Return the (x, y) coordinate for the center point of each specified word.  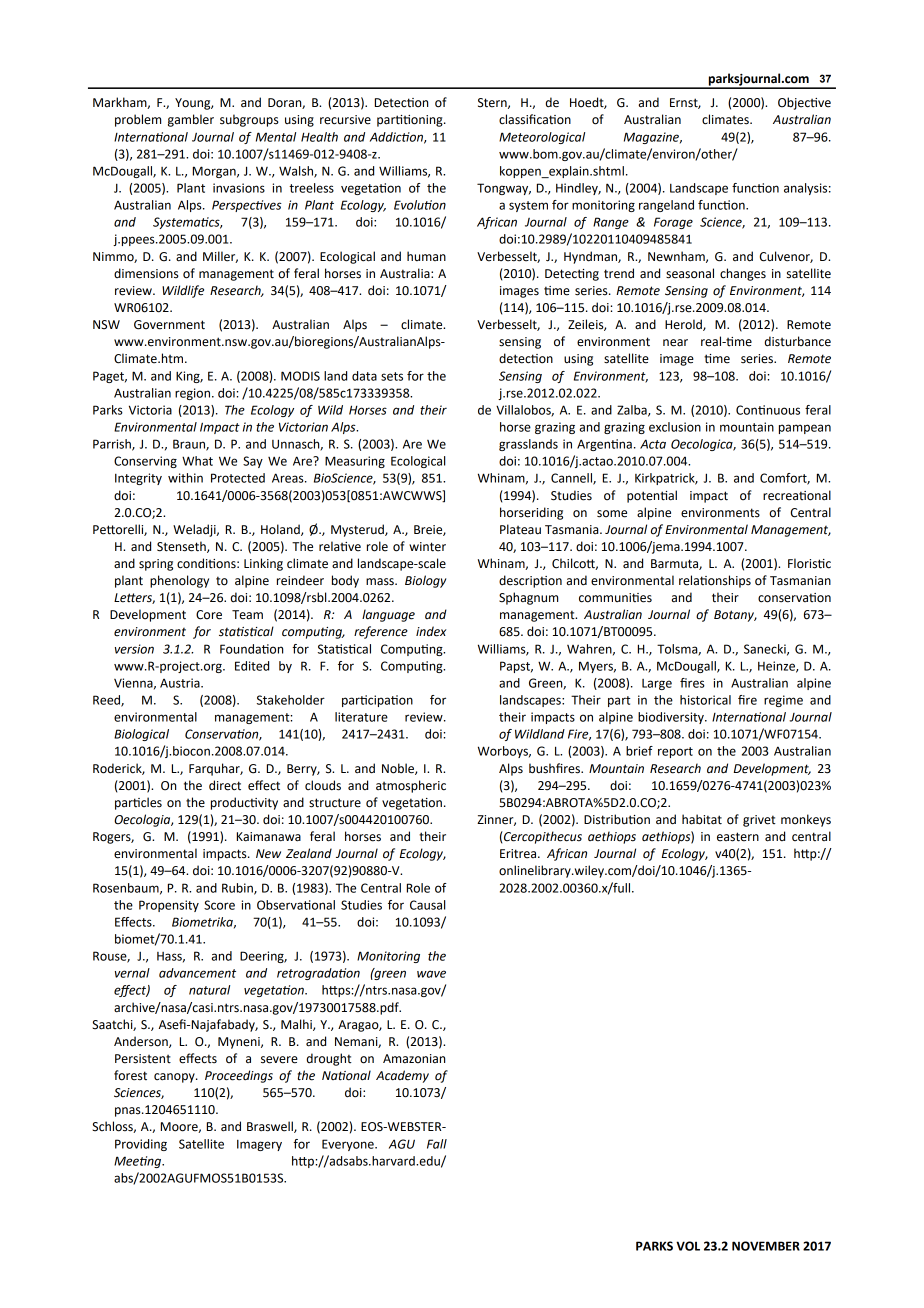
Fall (437, 1144)
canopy (175, 1078)
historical (705, 700)
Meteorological (542, 138)
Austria (181, 683)
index (431, 631)
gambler (191, 120)
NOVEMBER (766, 1246)
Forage (673, 223)
